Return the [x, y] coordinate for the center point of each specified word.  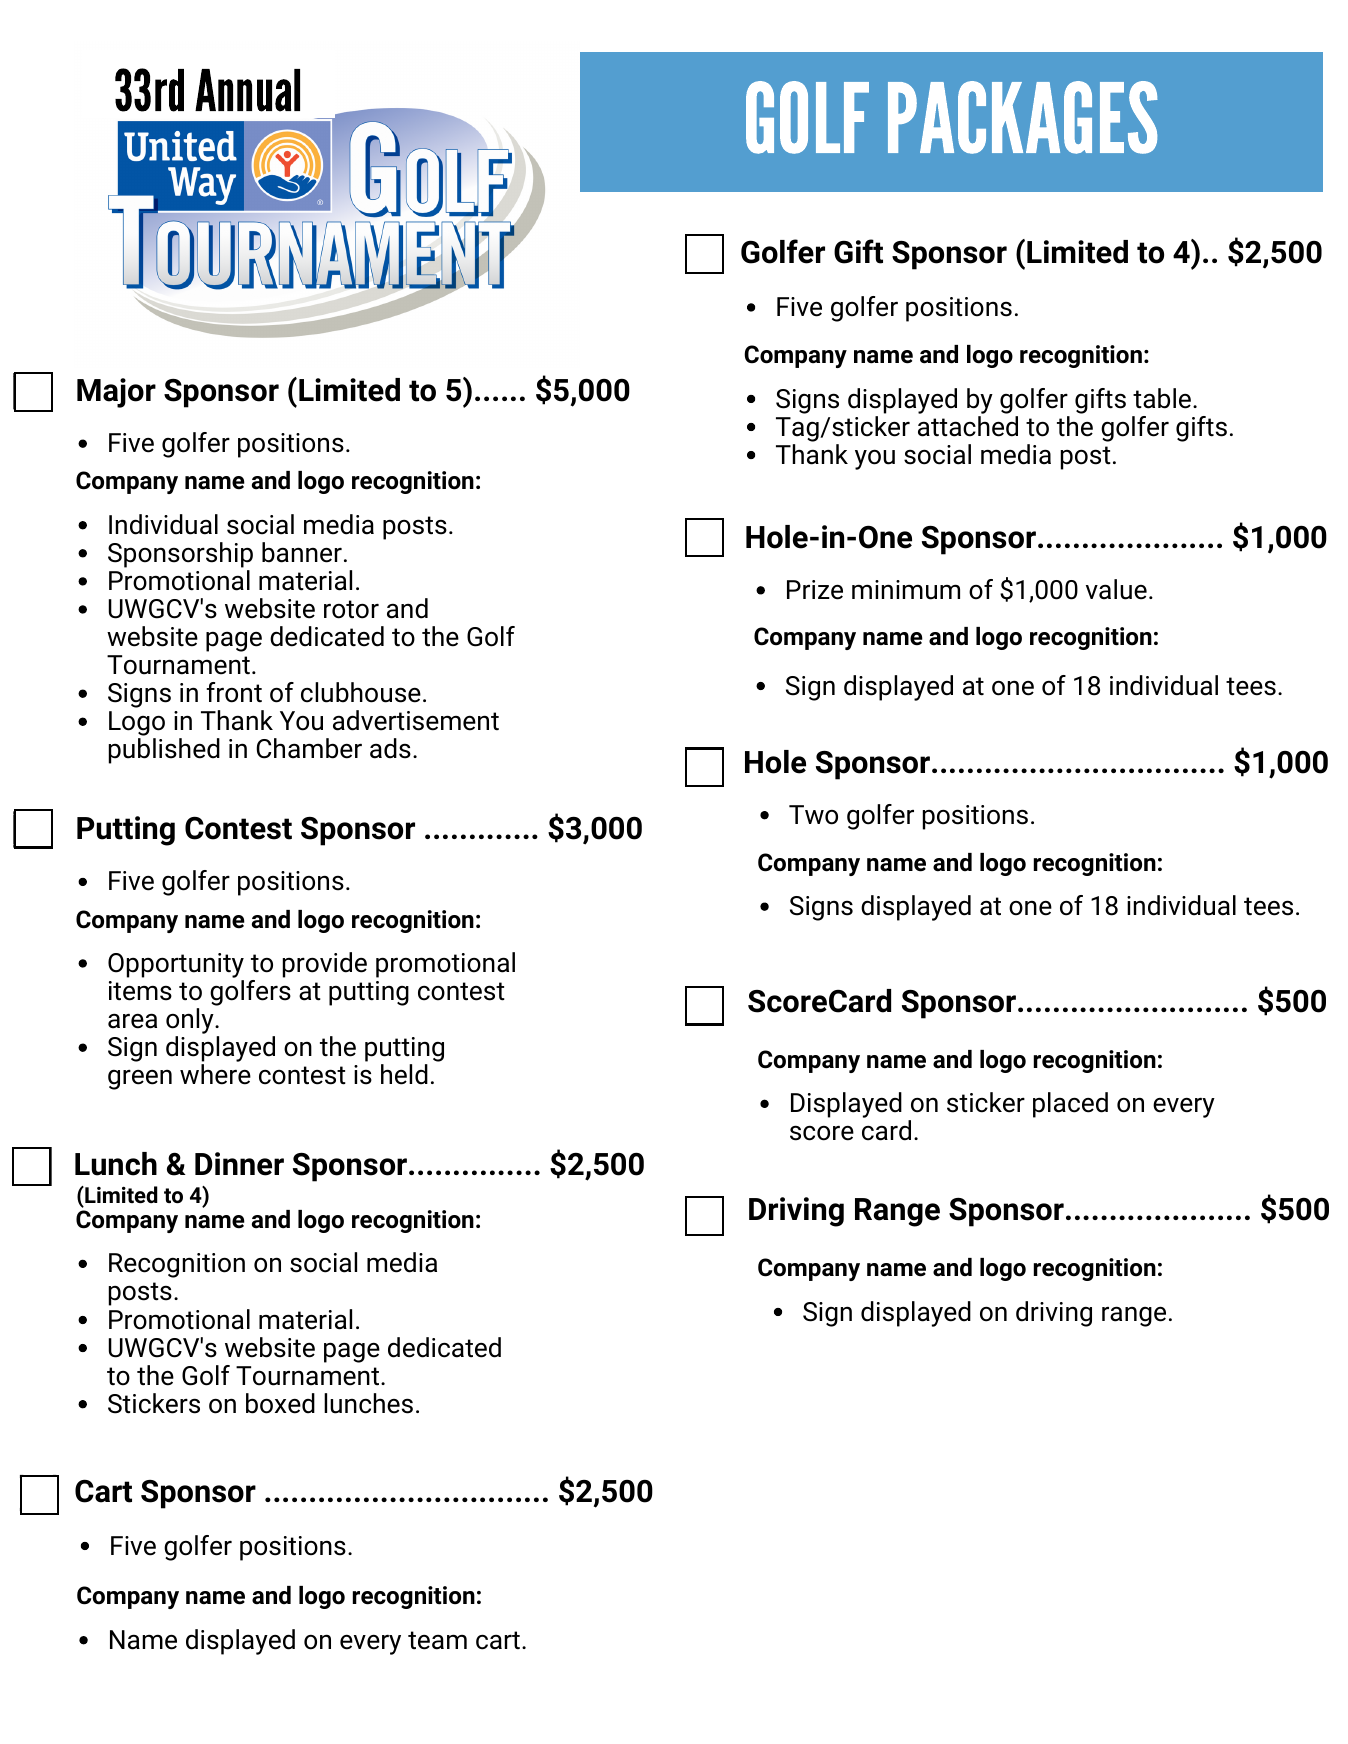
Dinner [239, 1164]
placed [1070, 1105]
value [1116, 589]
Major [116, 393]
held [404, 1074]
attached [968, 425]
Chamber [309, 748]
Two [813, 815]
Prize [815, 590]
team [437, 1640]
